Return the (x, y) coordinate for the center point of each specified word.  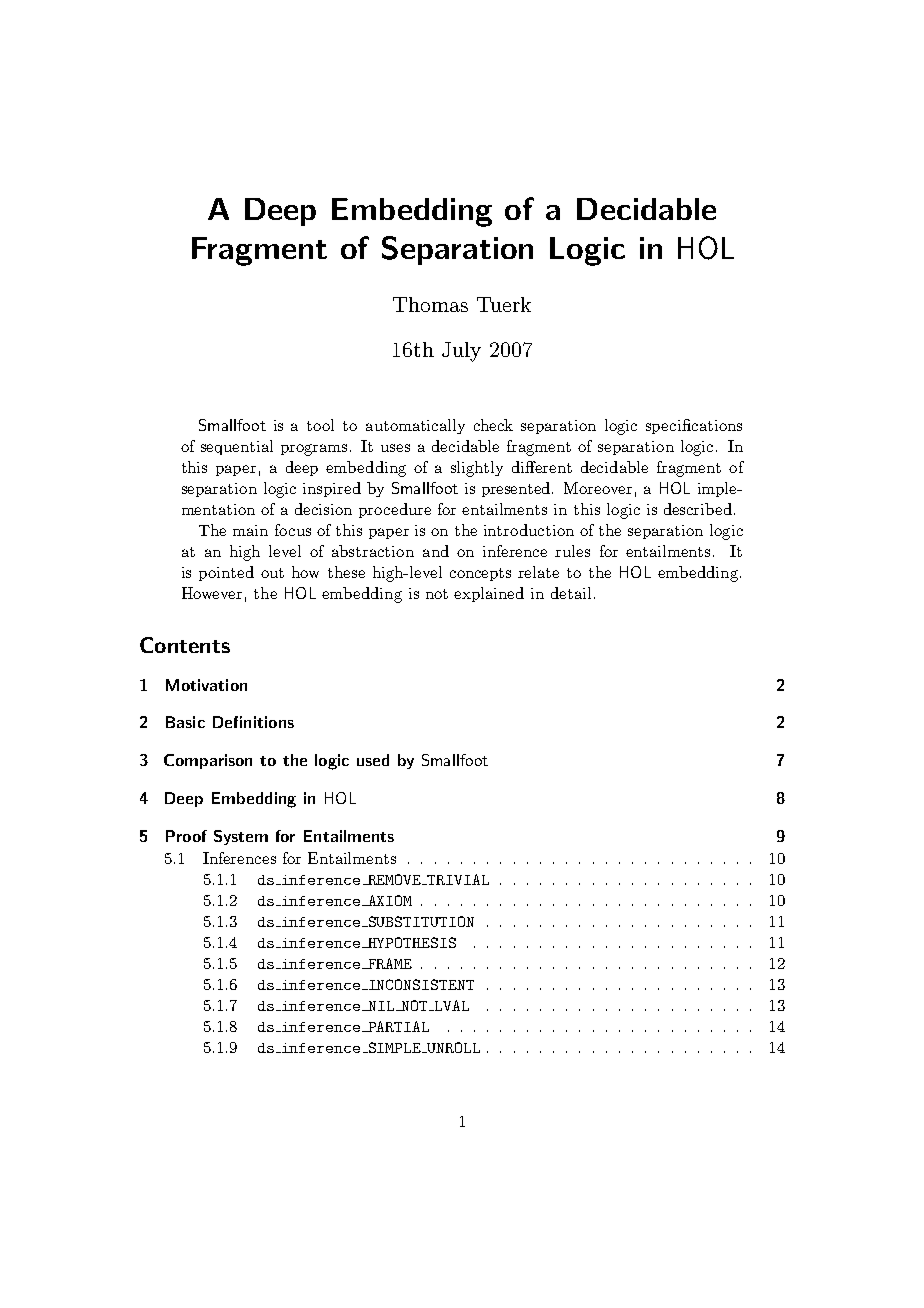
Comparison (208, 761)
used (373, 760)
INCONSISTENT (420, 984)
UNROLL (452, 1047)
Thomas (430, 304)
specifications (694, 426)
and (436, 551)
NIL (380, 1006)
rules (572, 551)
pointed (226, 573)
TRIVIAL (457, 879)
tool (320, 425)
